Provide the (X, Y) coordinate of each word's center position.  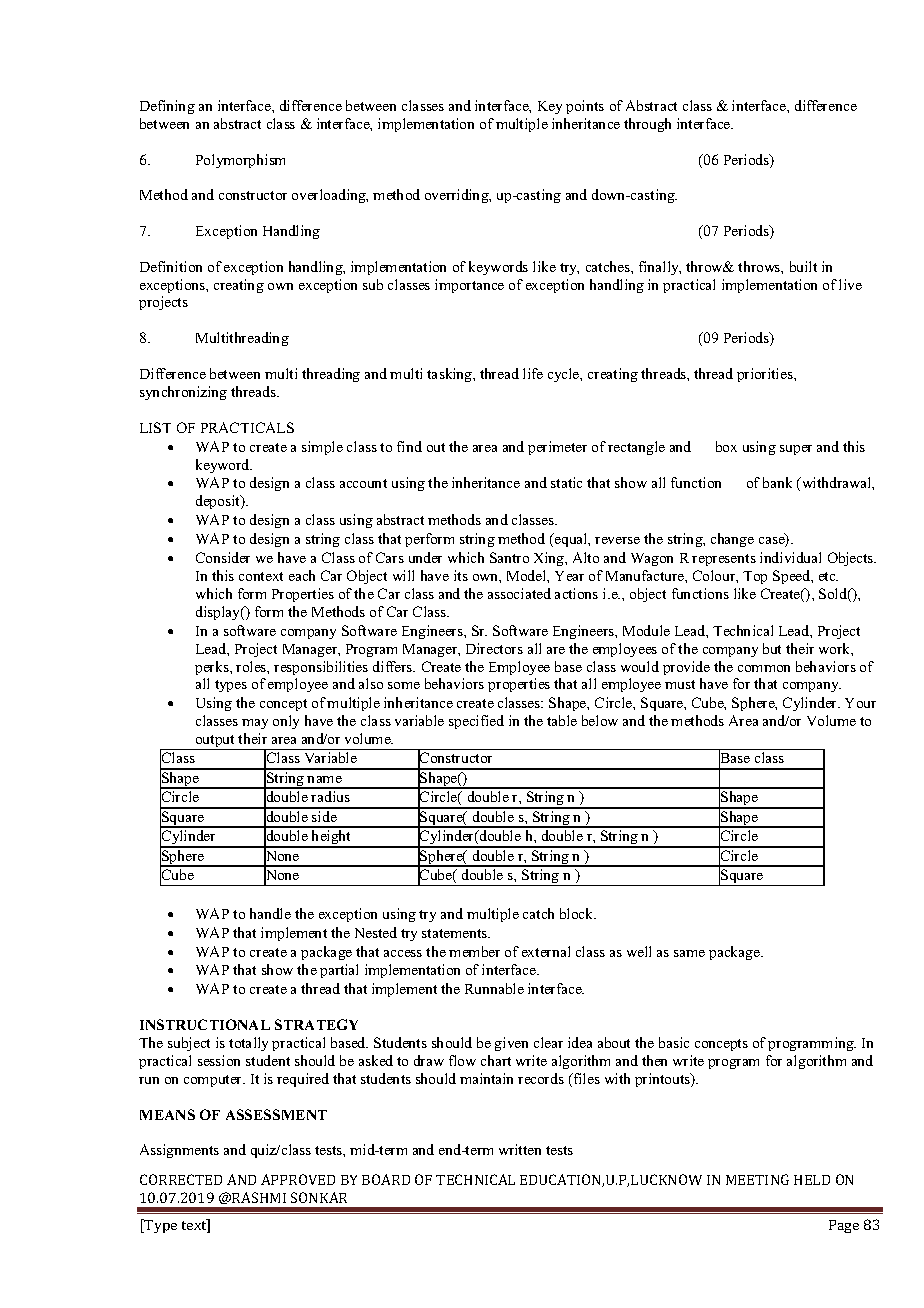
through (647, 125)
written (520, 1149)
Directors (494, 648)
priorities (766, 375)
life (533, 373)
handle (270, 913)
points (585, 107)
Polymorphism (240, 161)
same (689, 953)
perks (213, 668)
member (474, 951)
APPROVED (298, 1179)
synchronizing (183, 393)
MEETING (757, 1179)
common (764, 668)
